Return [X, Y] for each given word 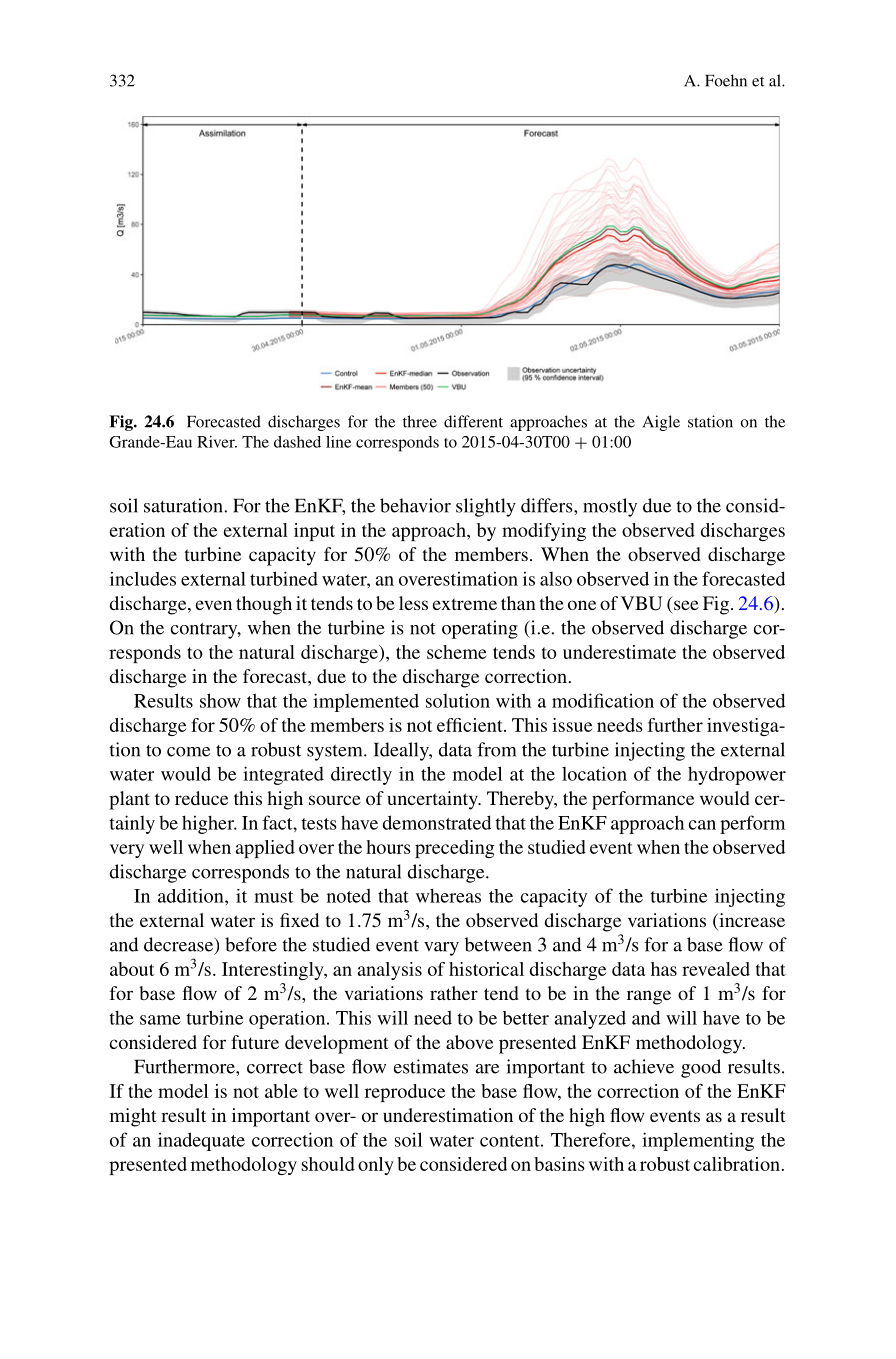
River [217, 442]
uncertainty [433, 800]
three [420, 421]
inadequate [201, 1141]
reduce [201, 798]
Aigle [661, 423]
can [702, 825]
